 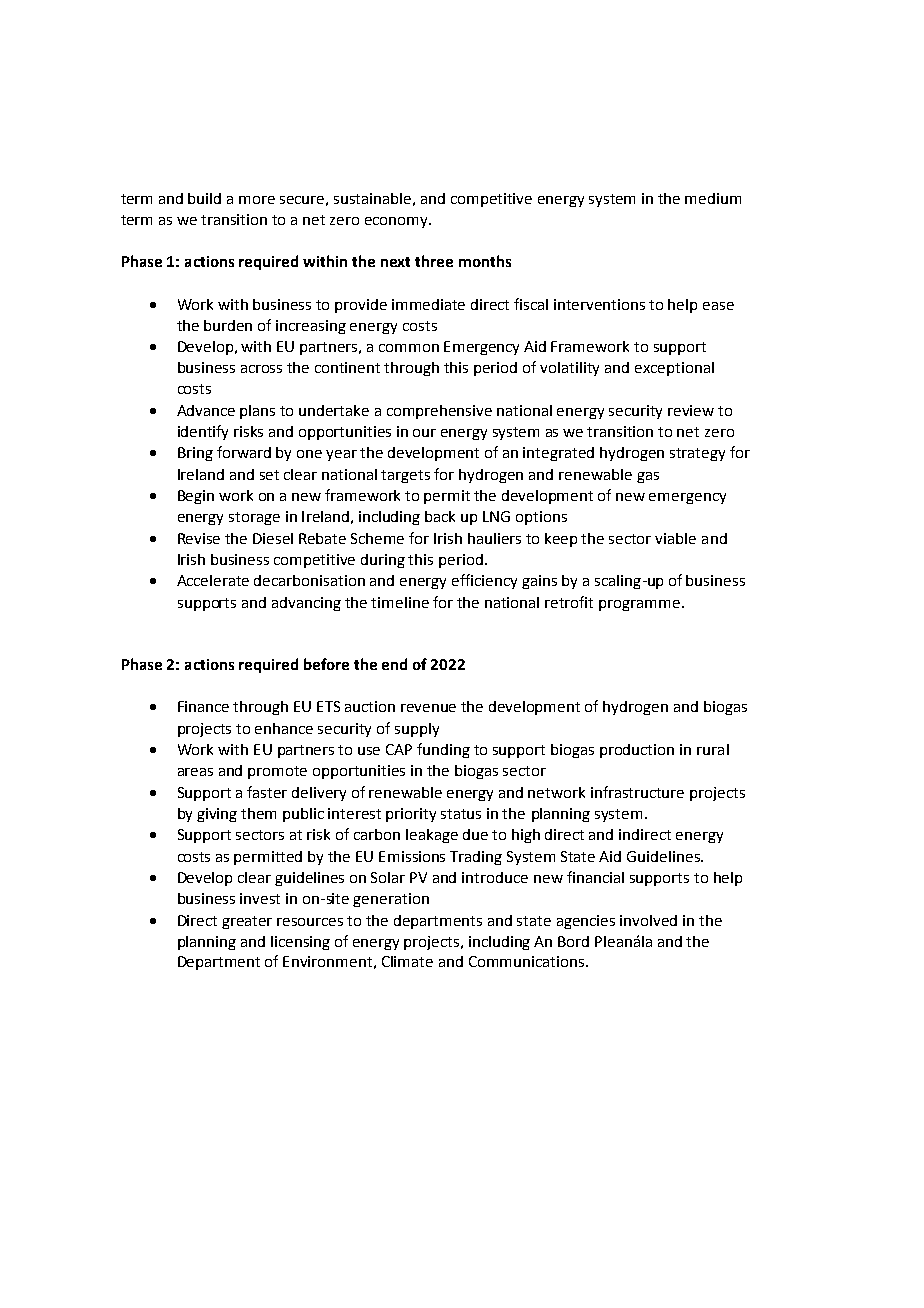 I want to click on strategy, so click(x=697, y=454).
